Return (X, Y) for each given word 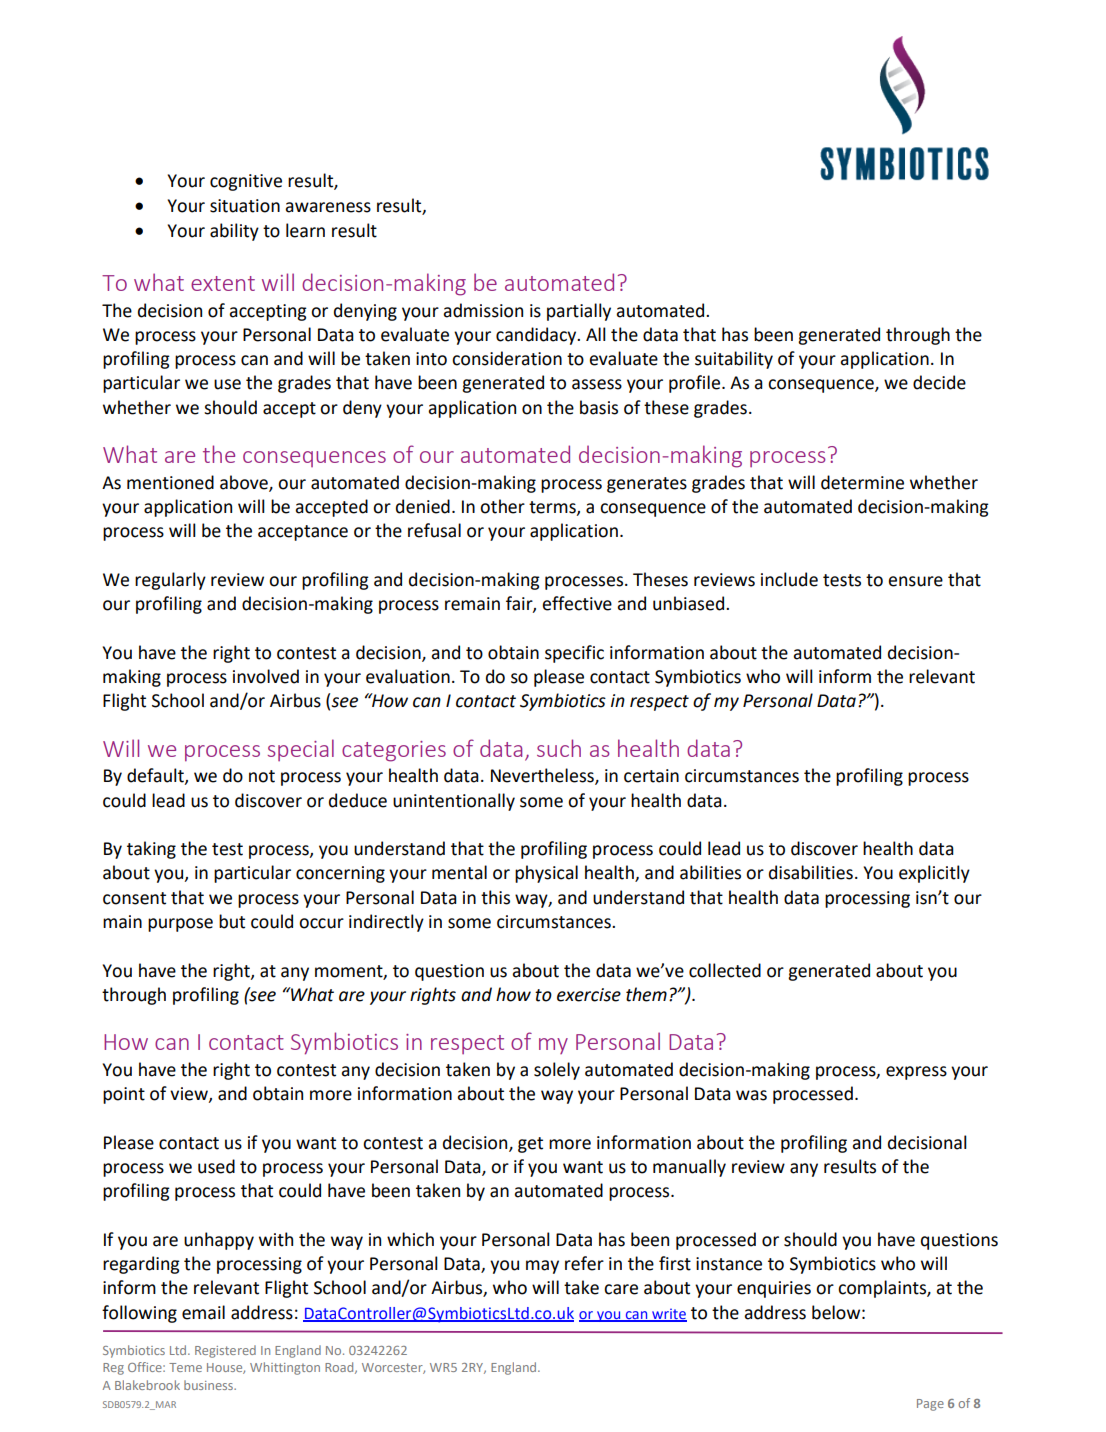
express (916, 1073)
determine (862, 482)
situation (245, 206)
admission (483, 310)
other (502, 506)
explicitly (934, 874)
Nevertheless (543, 776)
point (124, 1095)
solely (557, 1071)
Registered (225, 1351)
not (262, 776)
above (245, 483)
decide (939, 382)
